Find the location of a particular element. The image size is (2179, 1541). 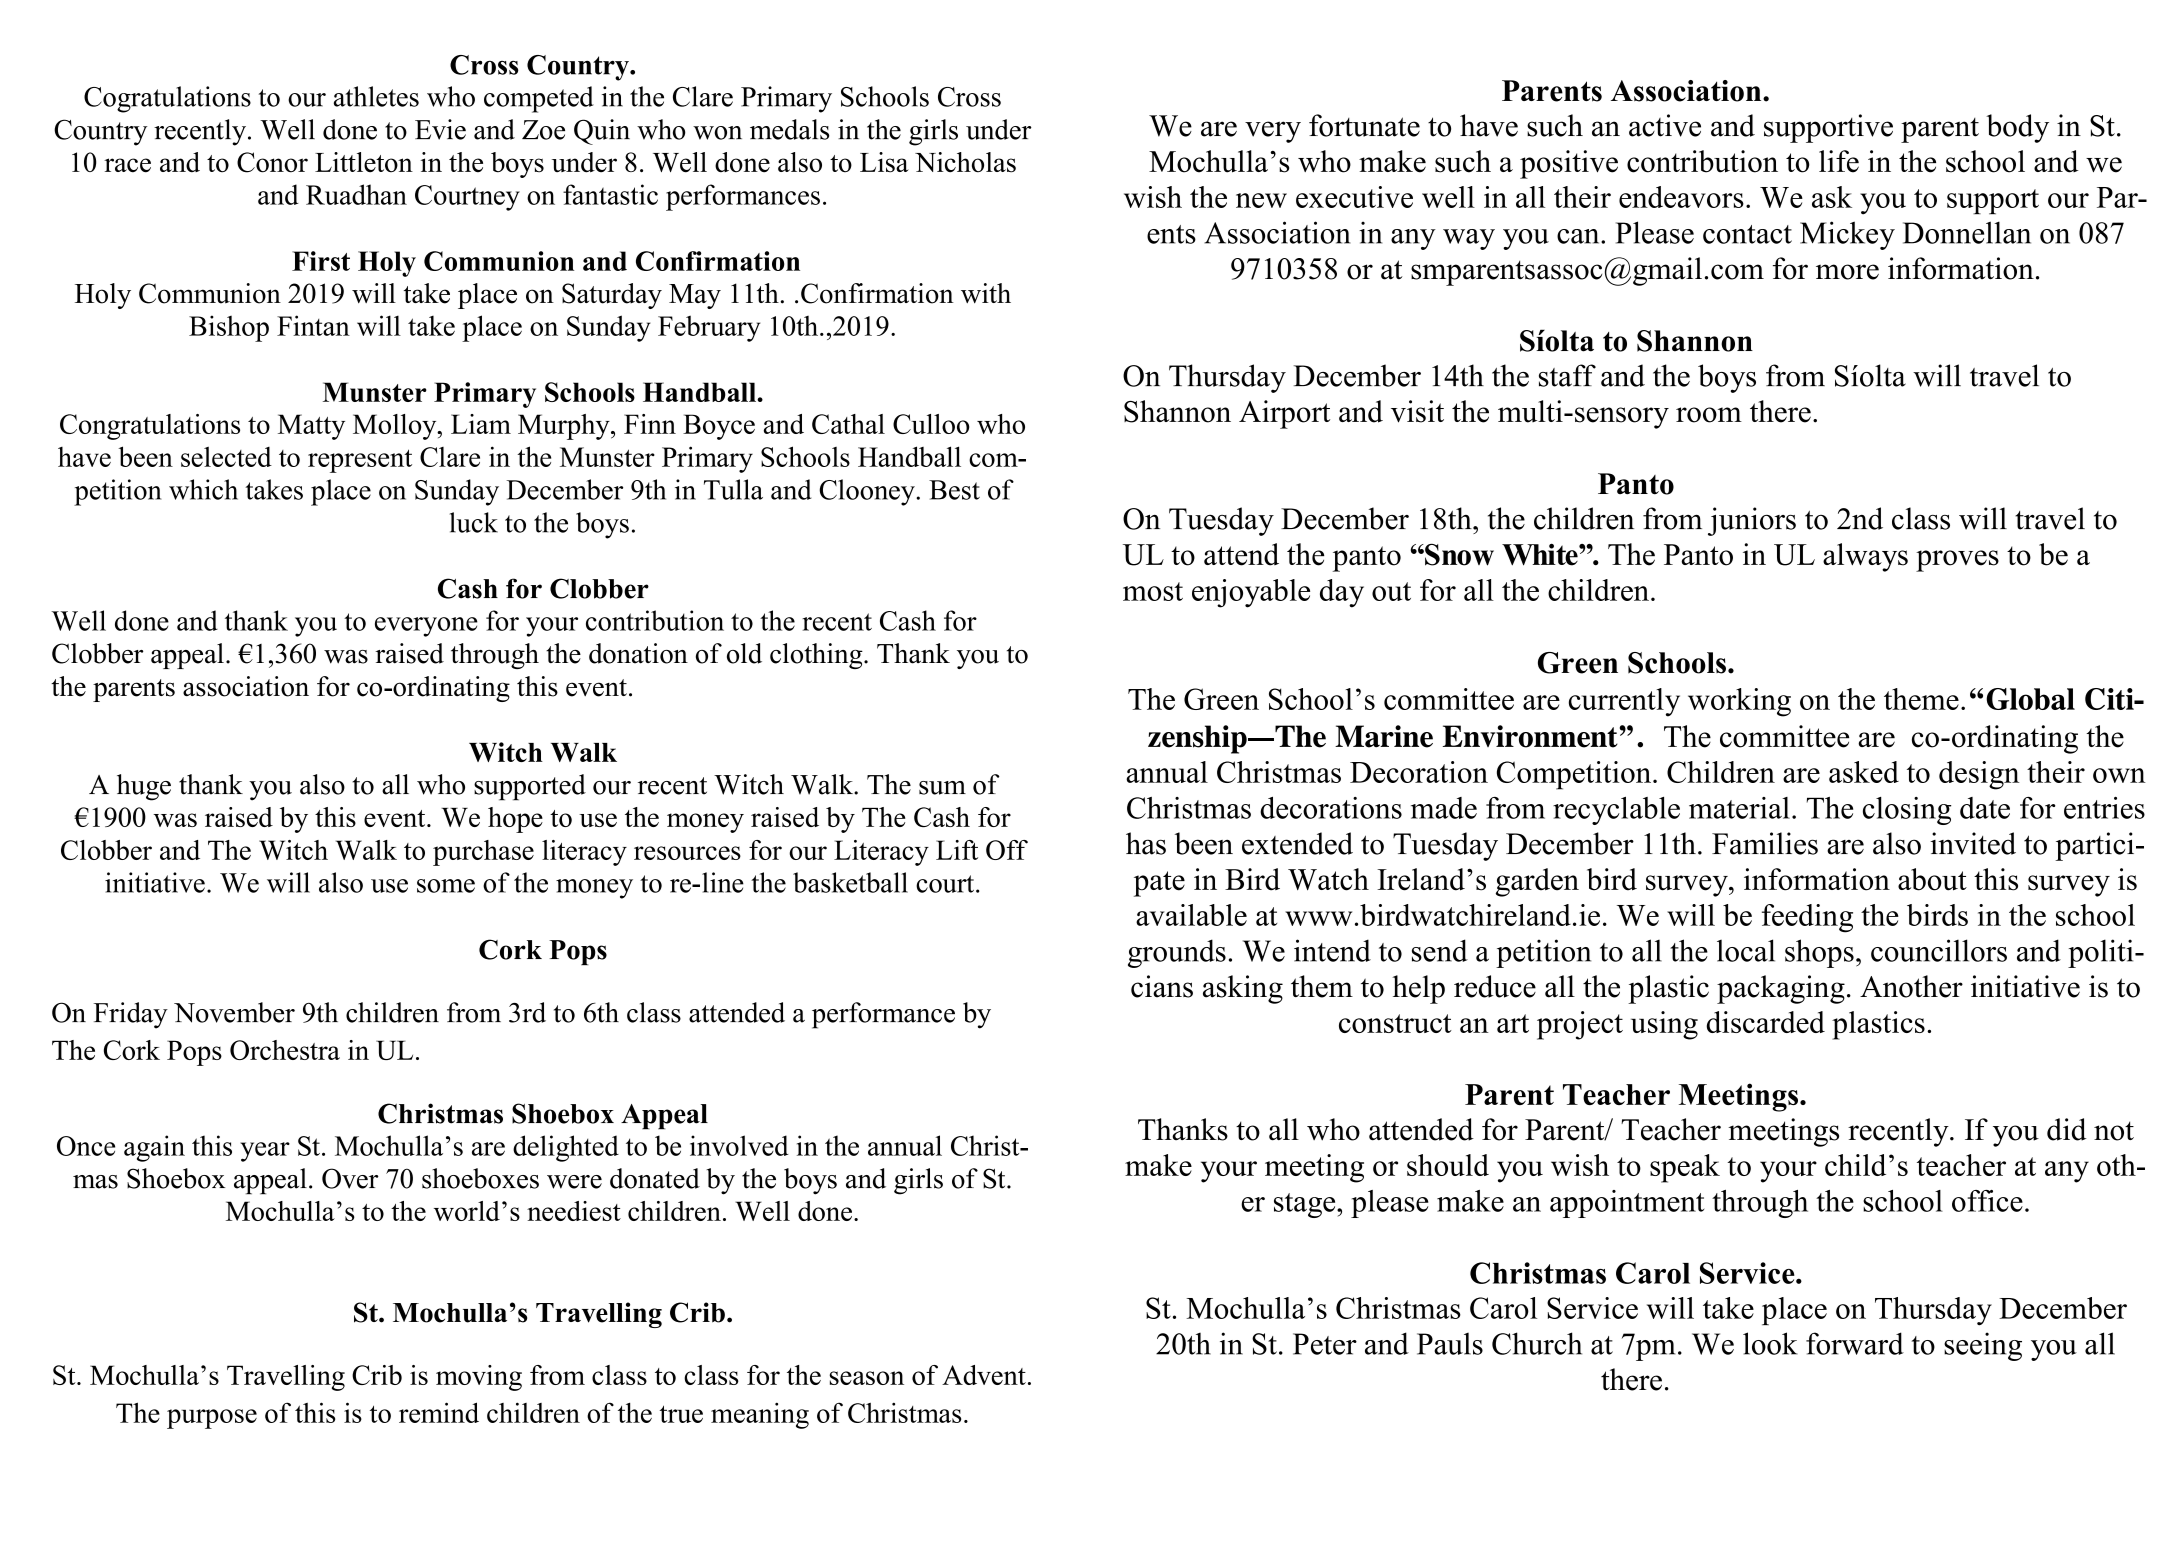

life is located at coordinates (1839, 161).
